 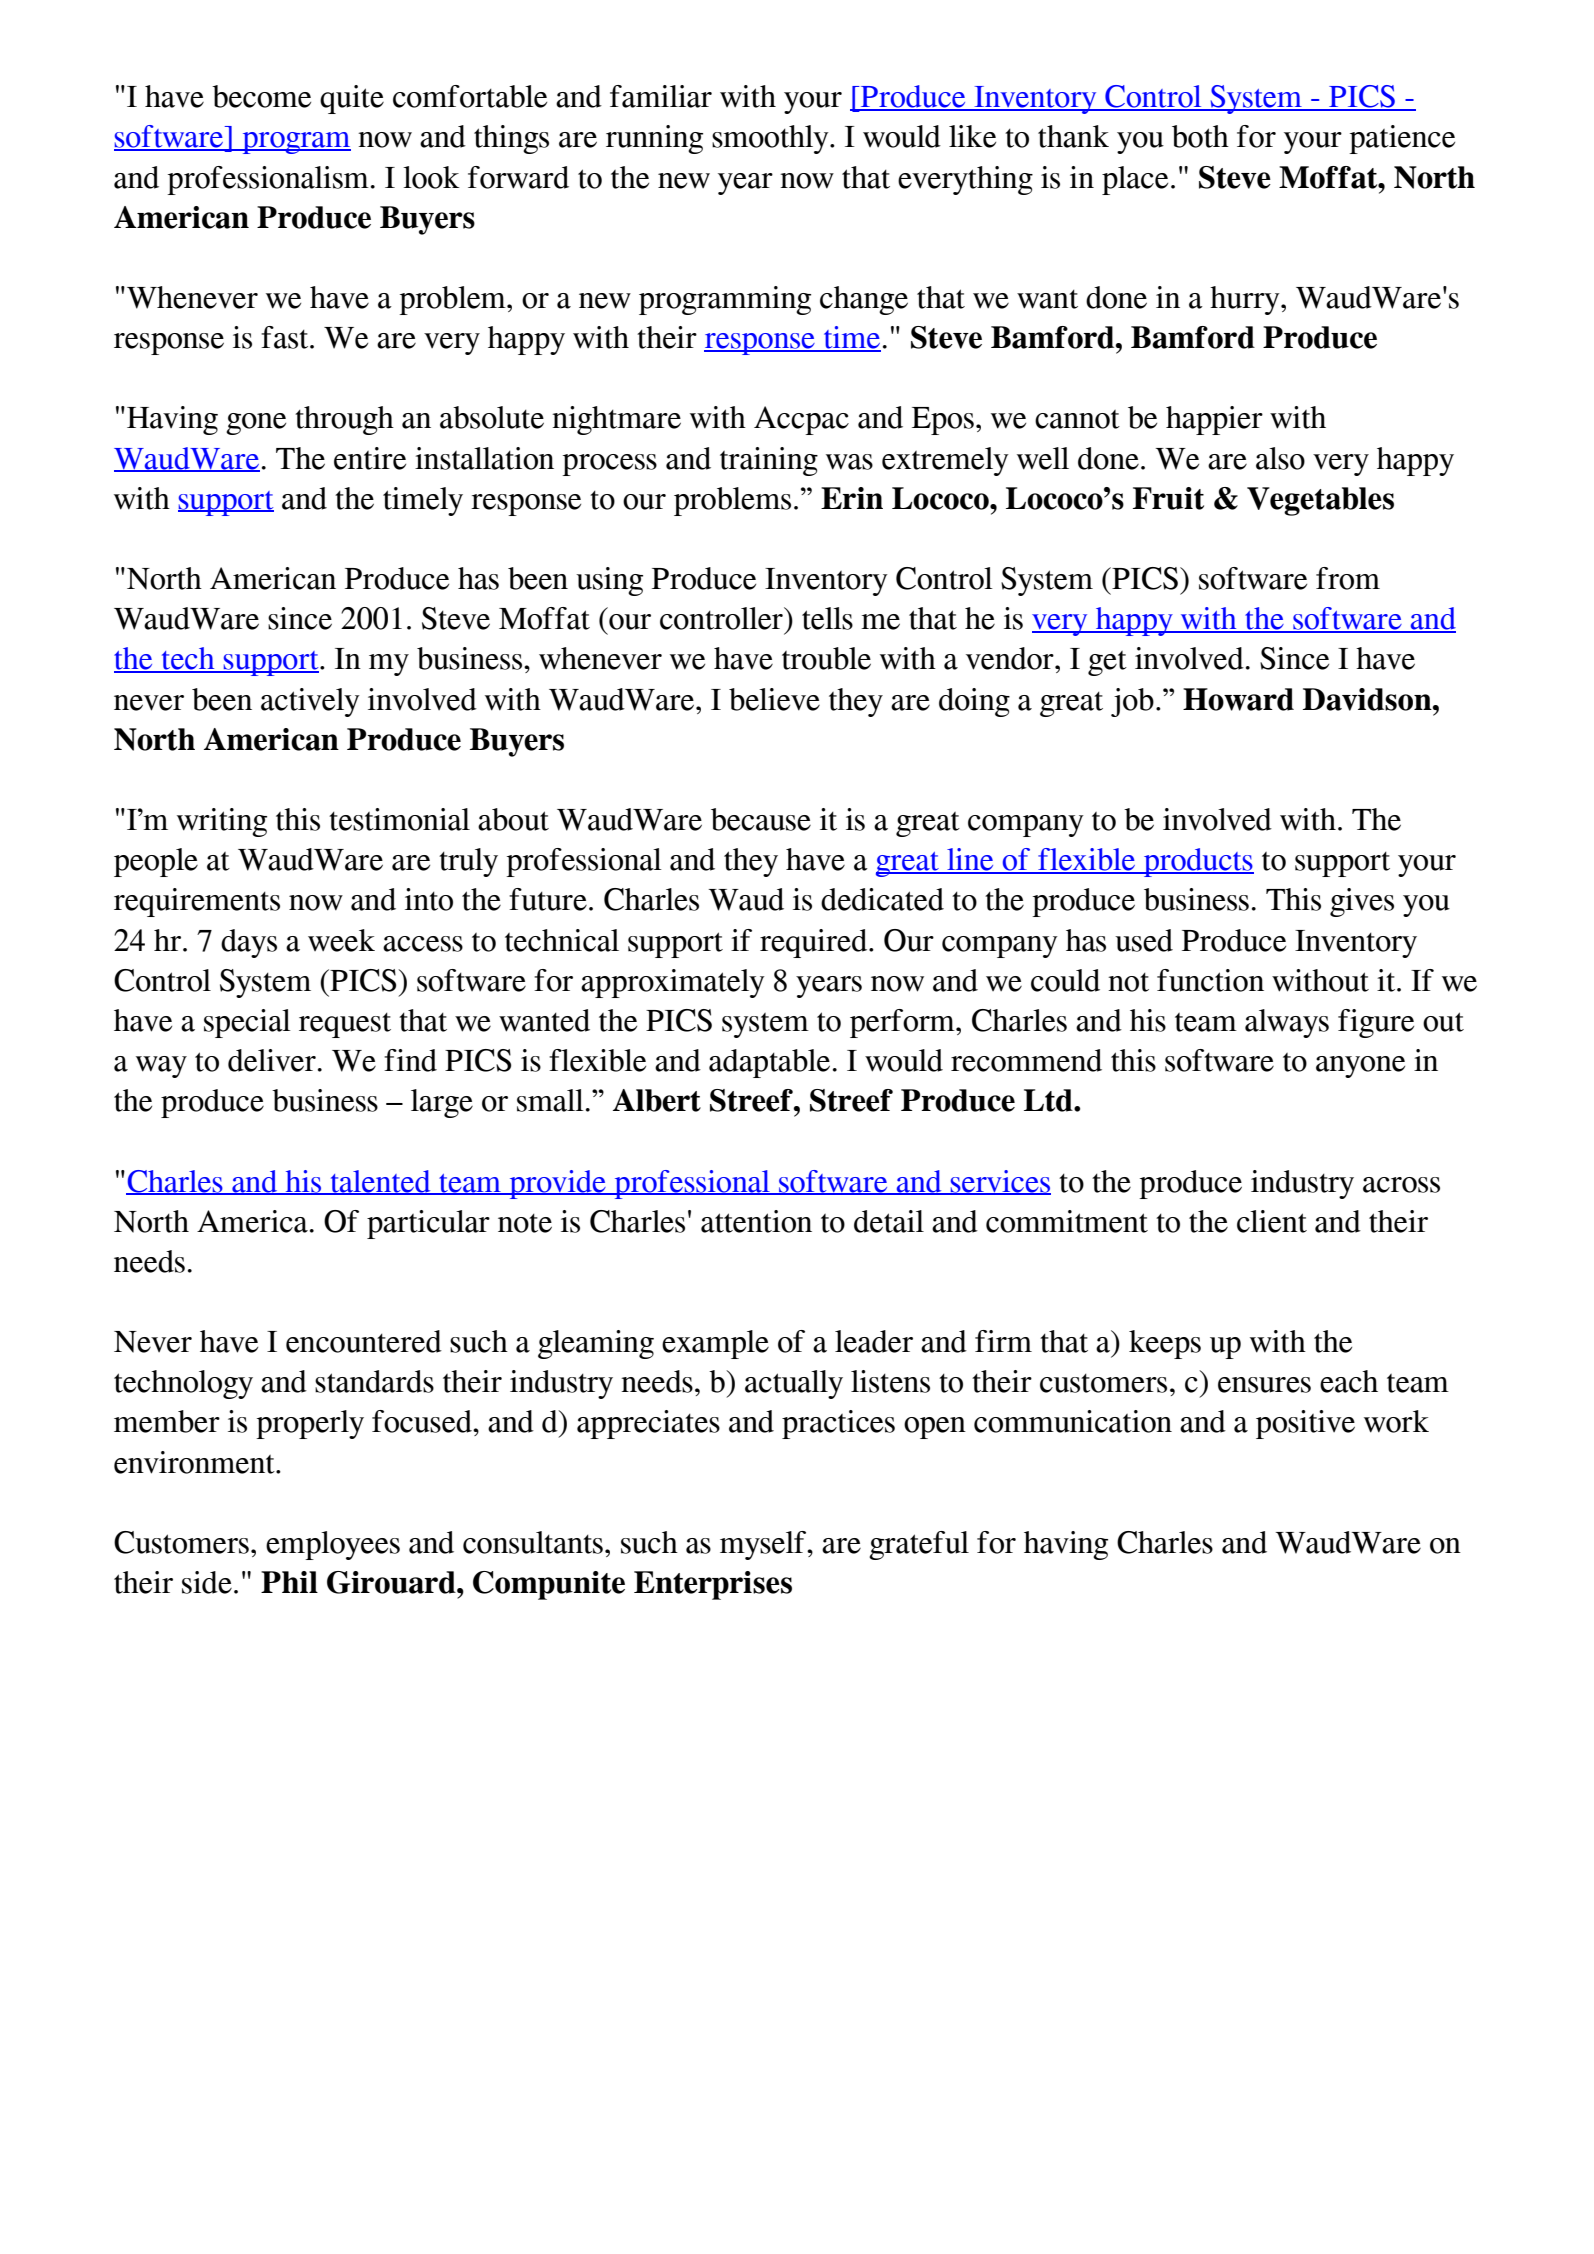 I want to click on employees, so click(x=333, y=1545).
